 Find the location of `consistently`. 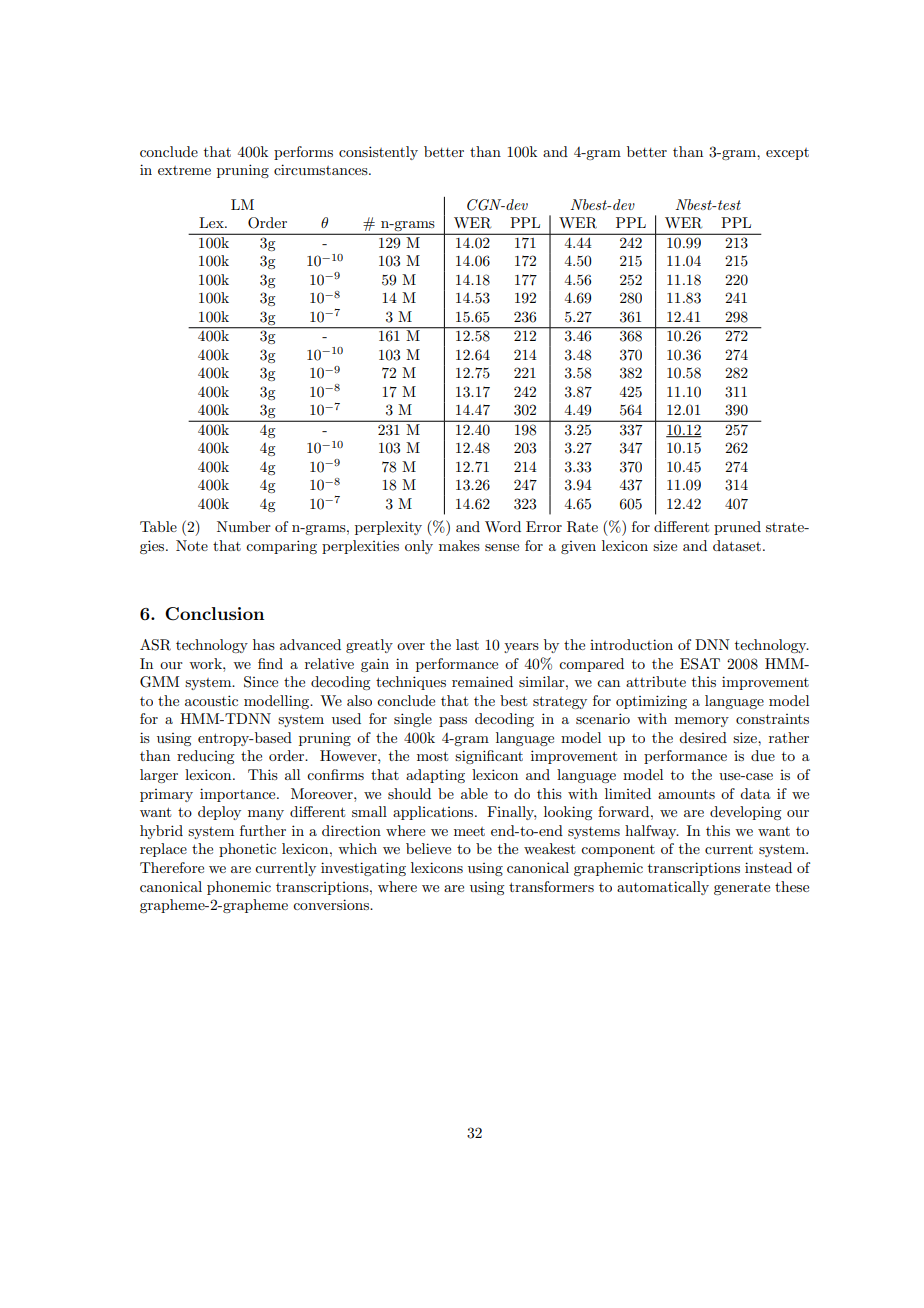

consistently is located at coordinates (378, 153).
